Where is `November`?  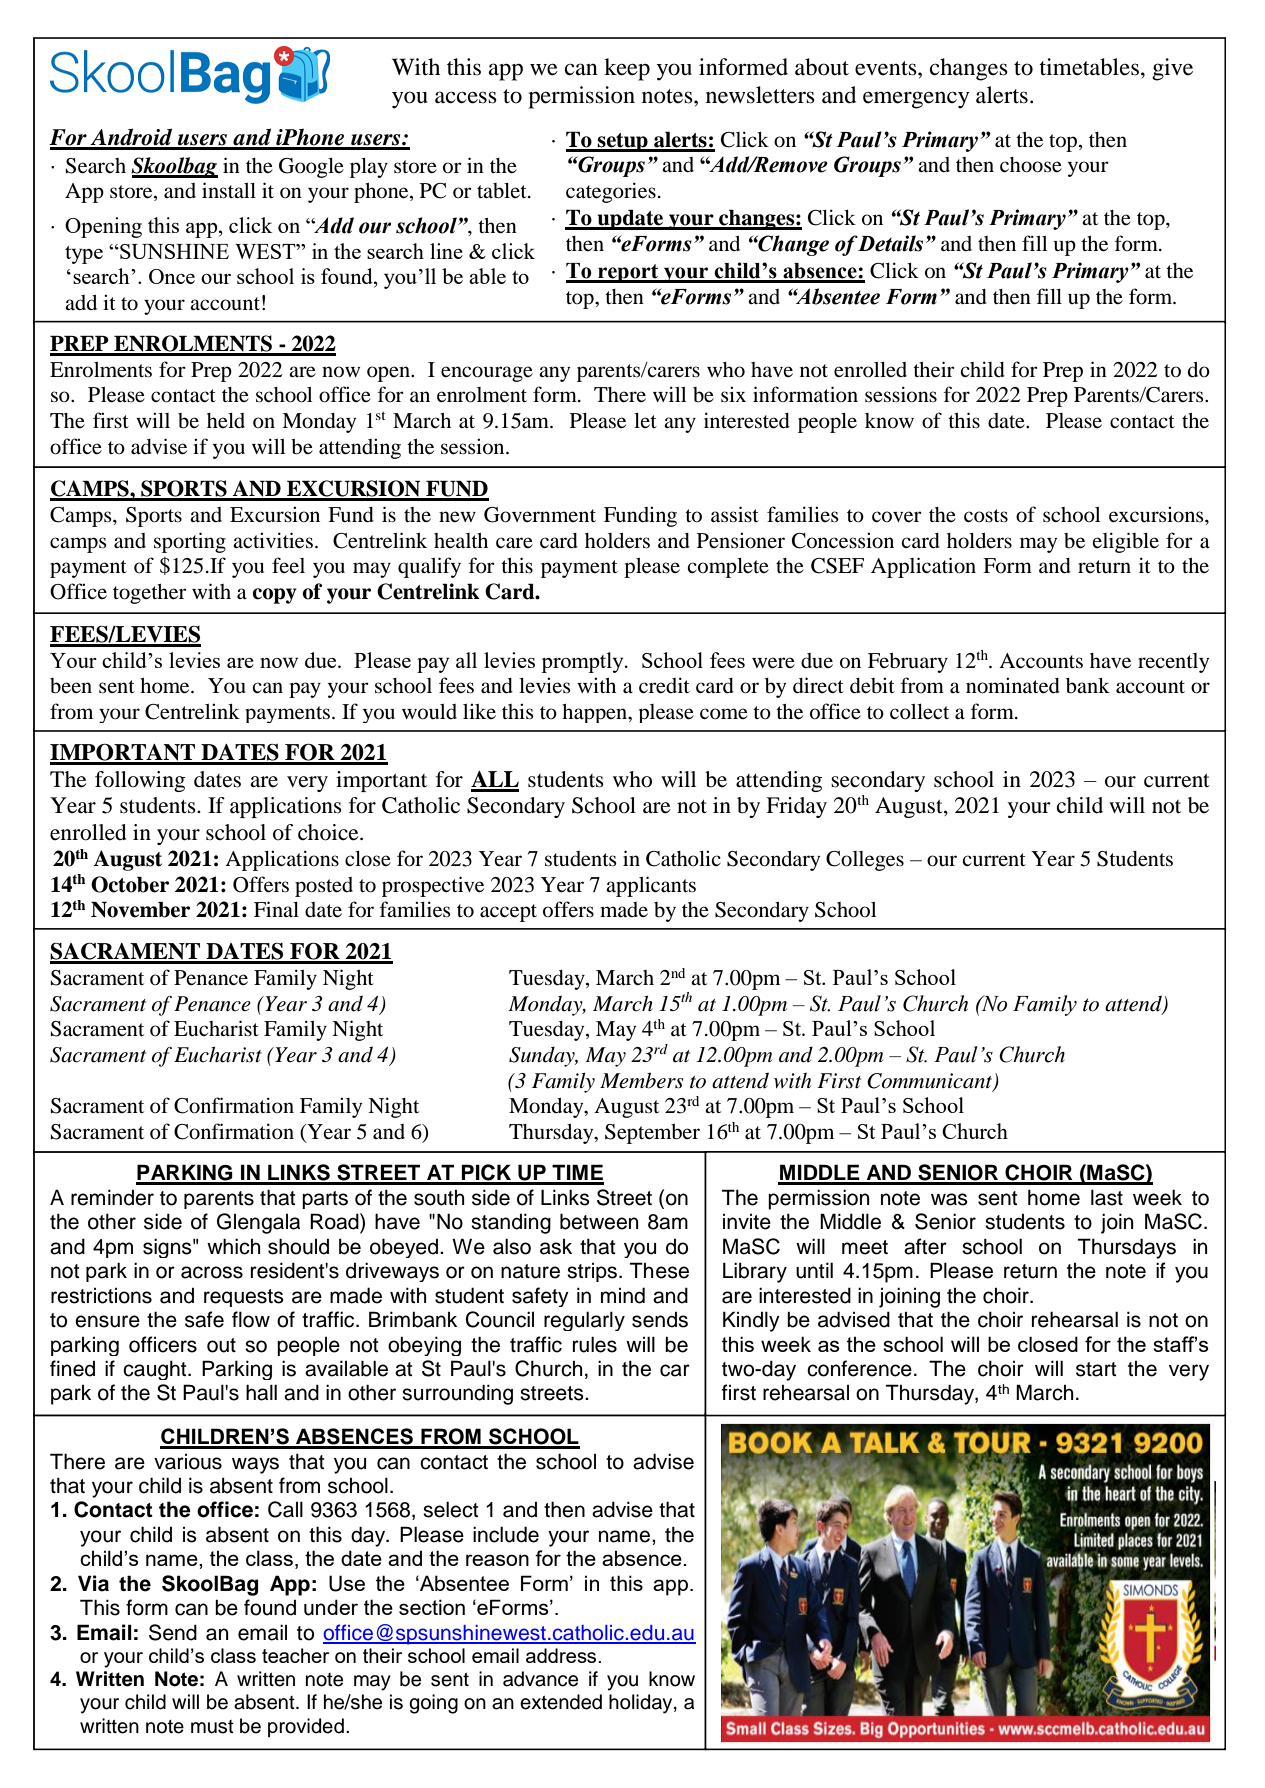 November is located at coordinates (140, 909).
